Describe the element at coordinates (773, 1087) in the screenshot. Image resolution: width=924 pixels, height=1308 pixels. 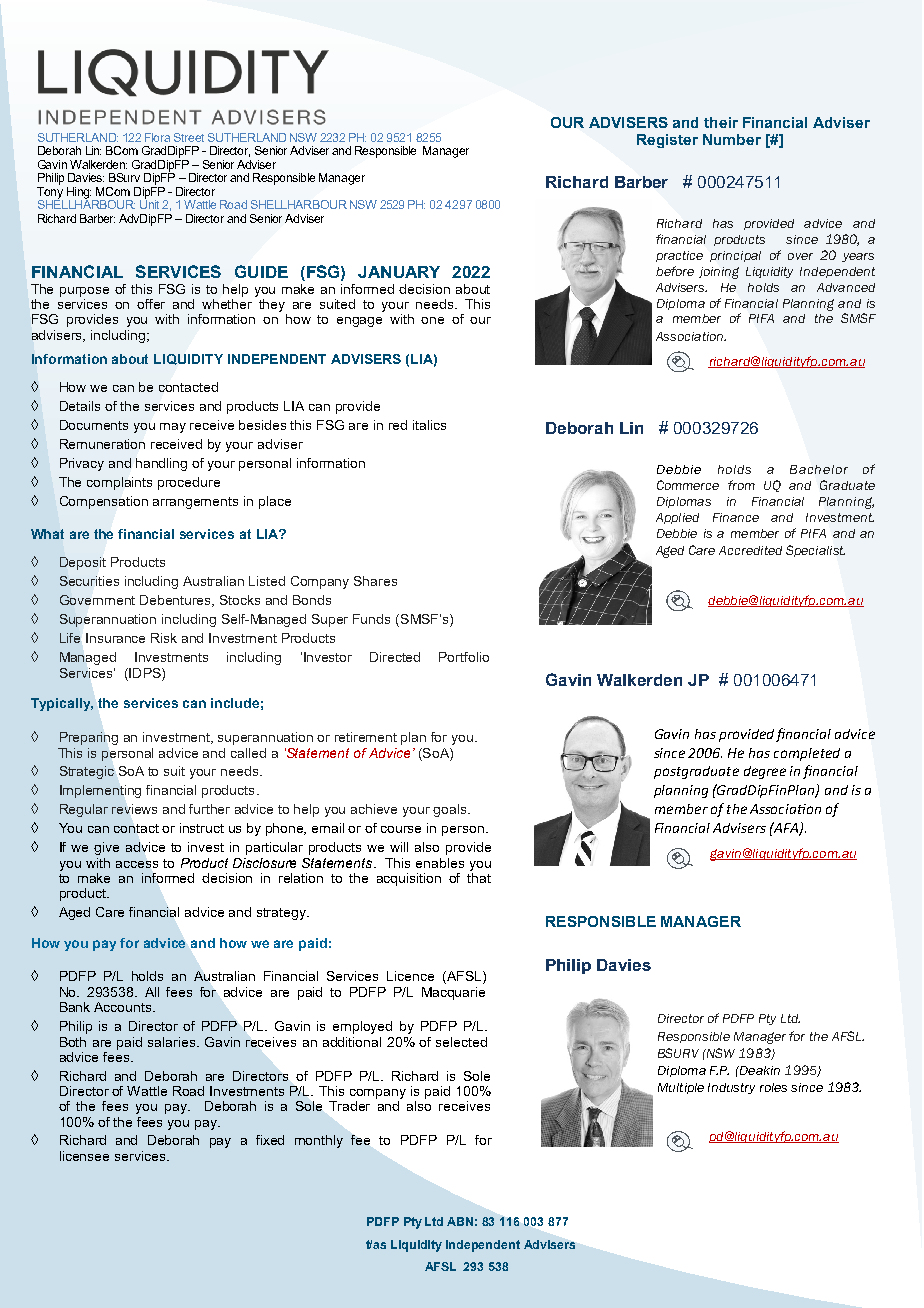
I see `roles` at that location.
